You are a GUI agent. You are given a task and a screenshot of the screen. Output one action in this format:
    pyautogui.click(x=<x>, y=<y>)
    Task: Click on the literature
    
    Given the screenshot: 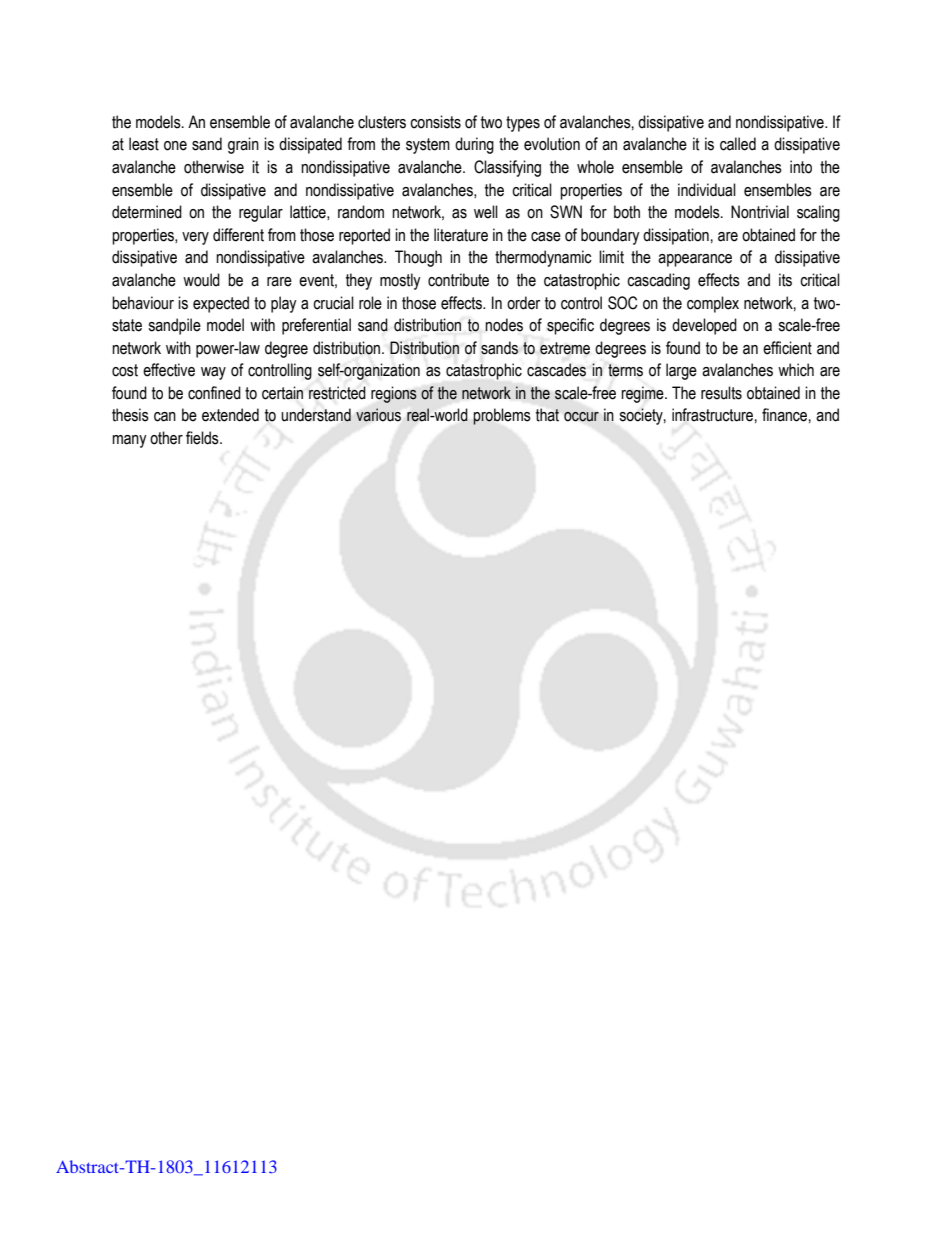 What is the action you would take?
    pyautogui.click(x=461, y=235)
